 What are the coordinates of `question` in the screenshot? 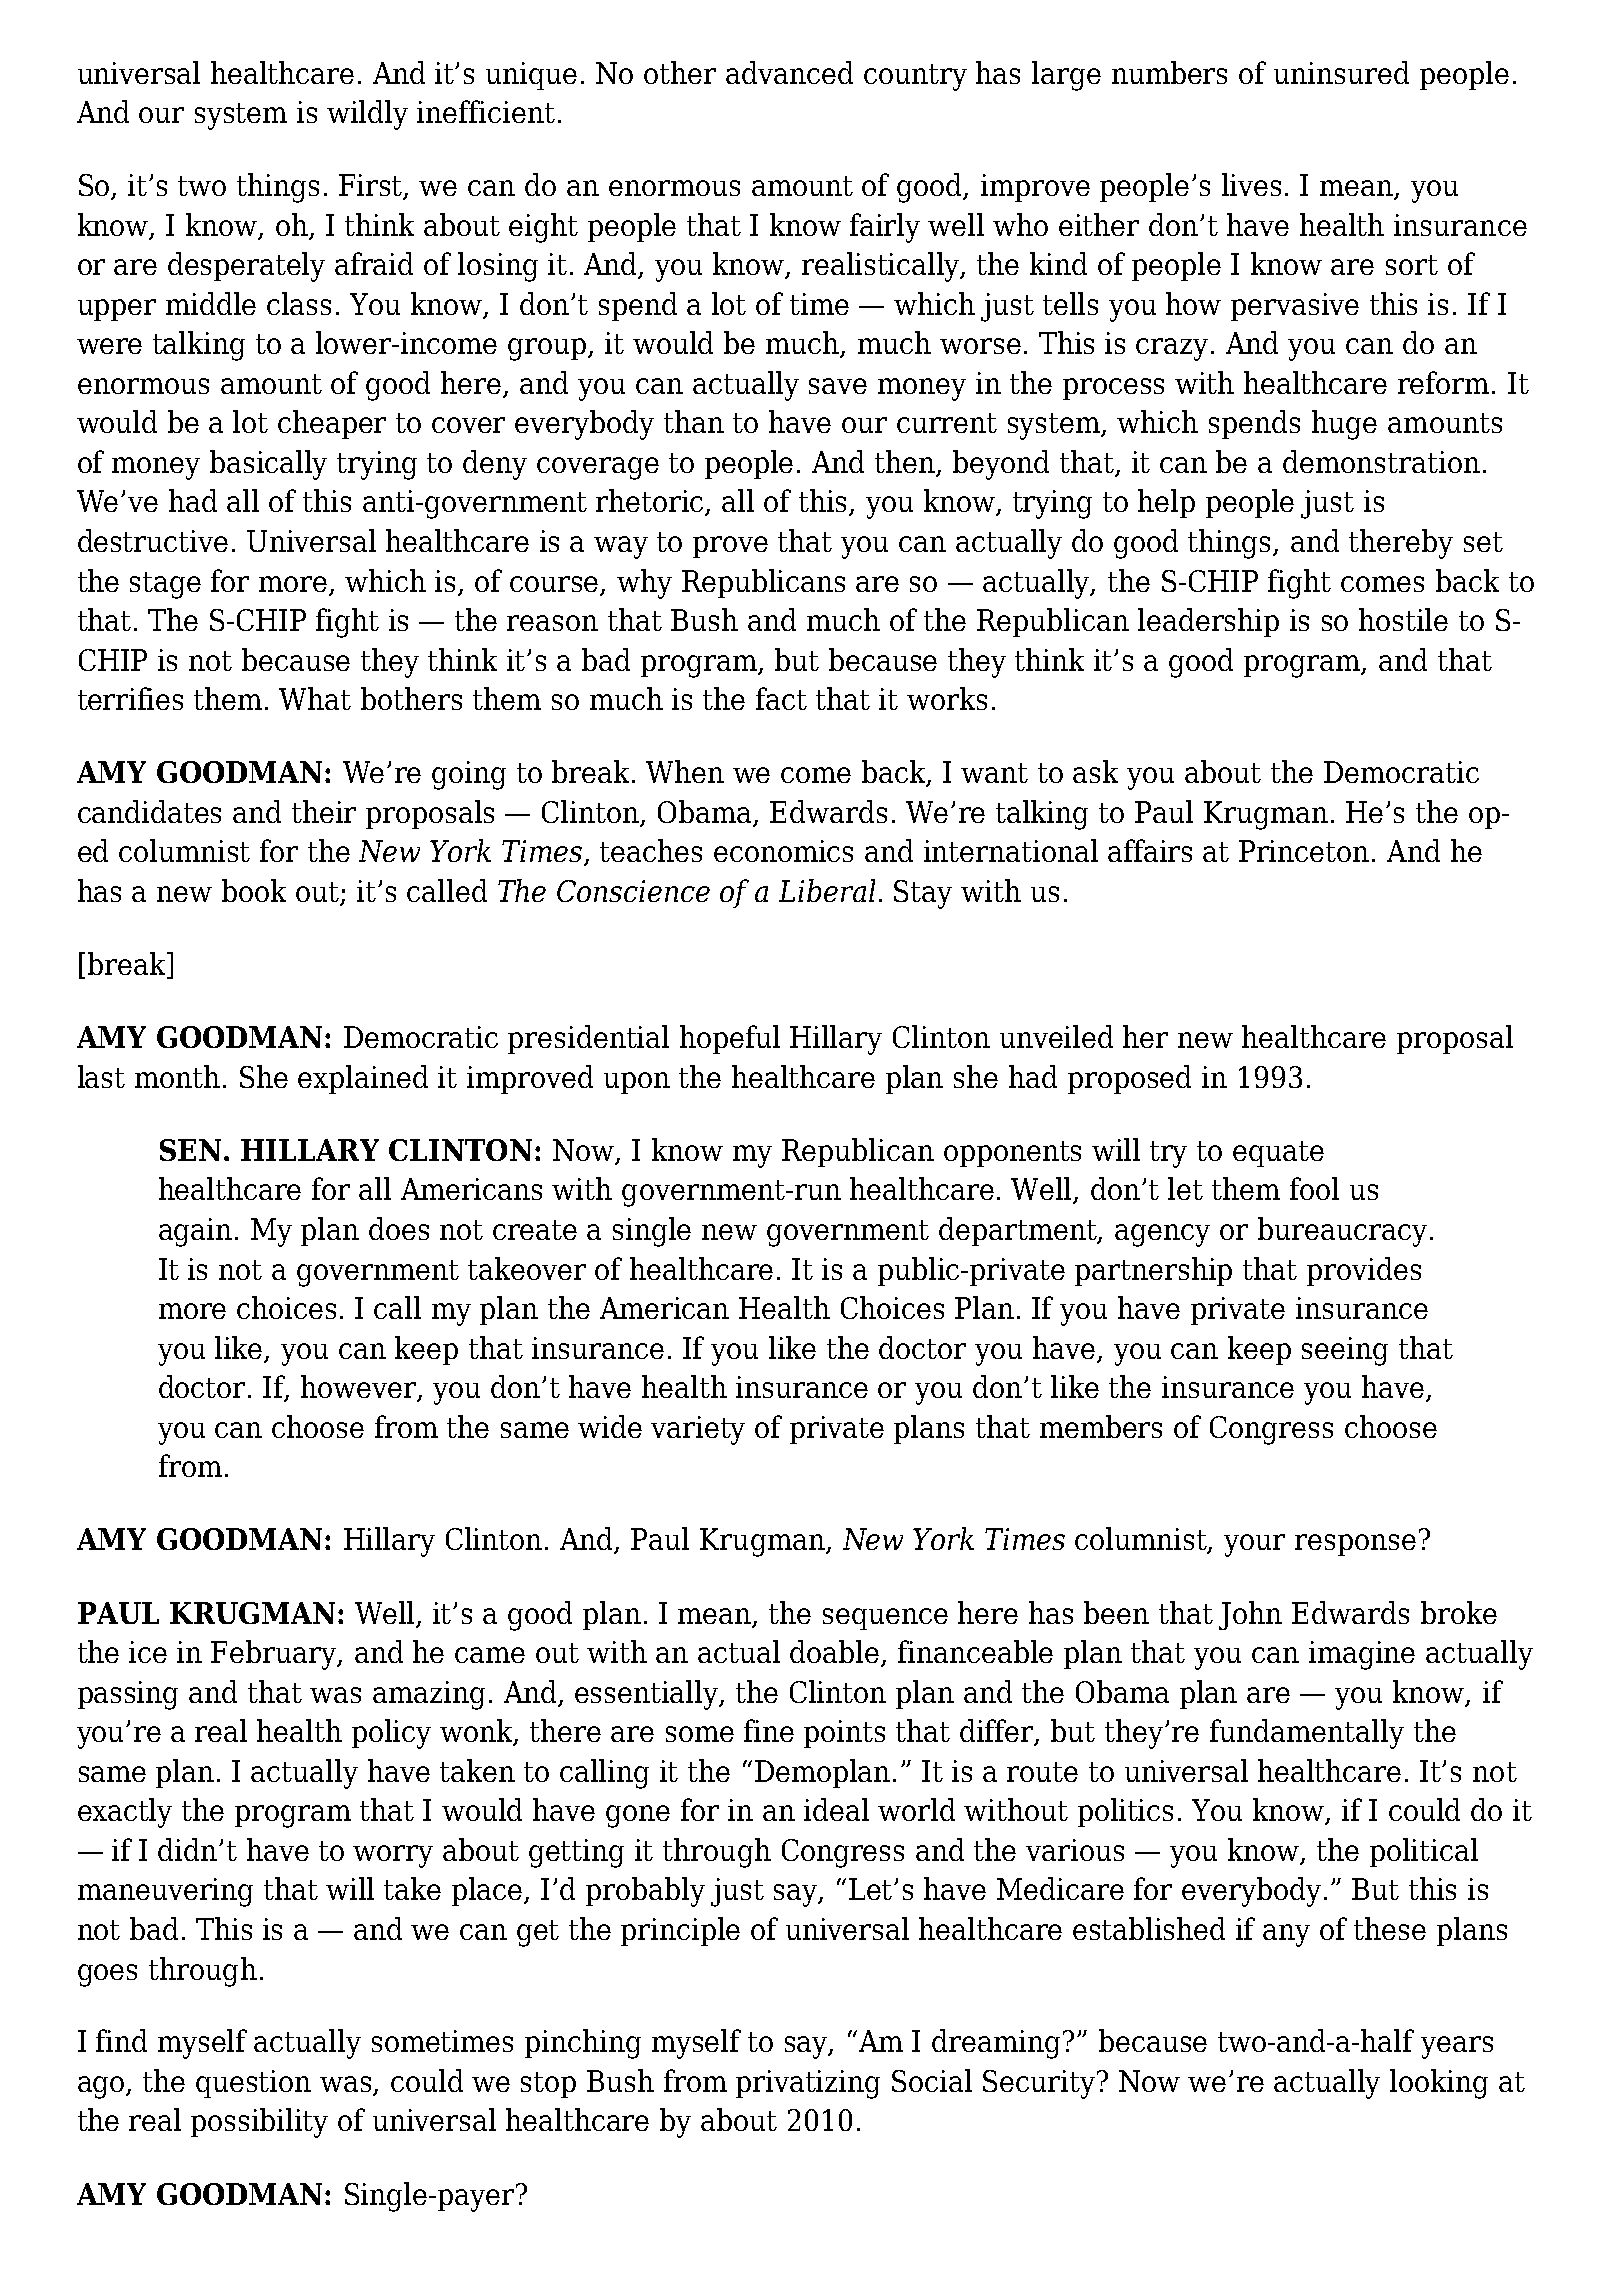 It's located at (253, 2084).
